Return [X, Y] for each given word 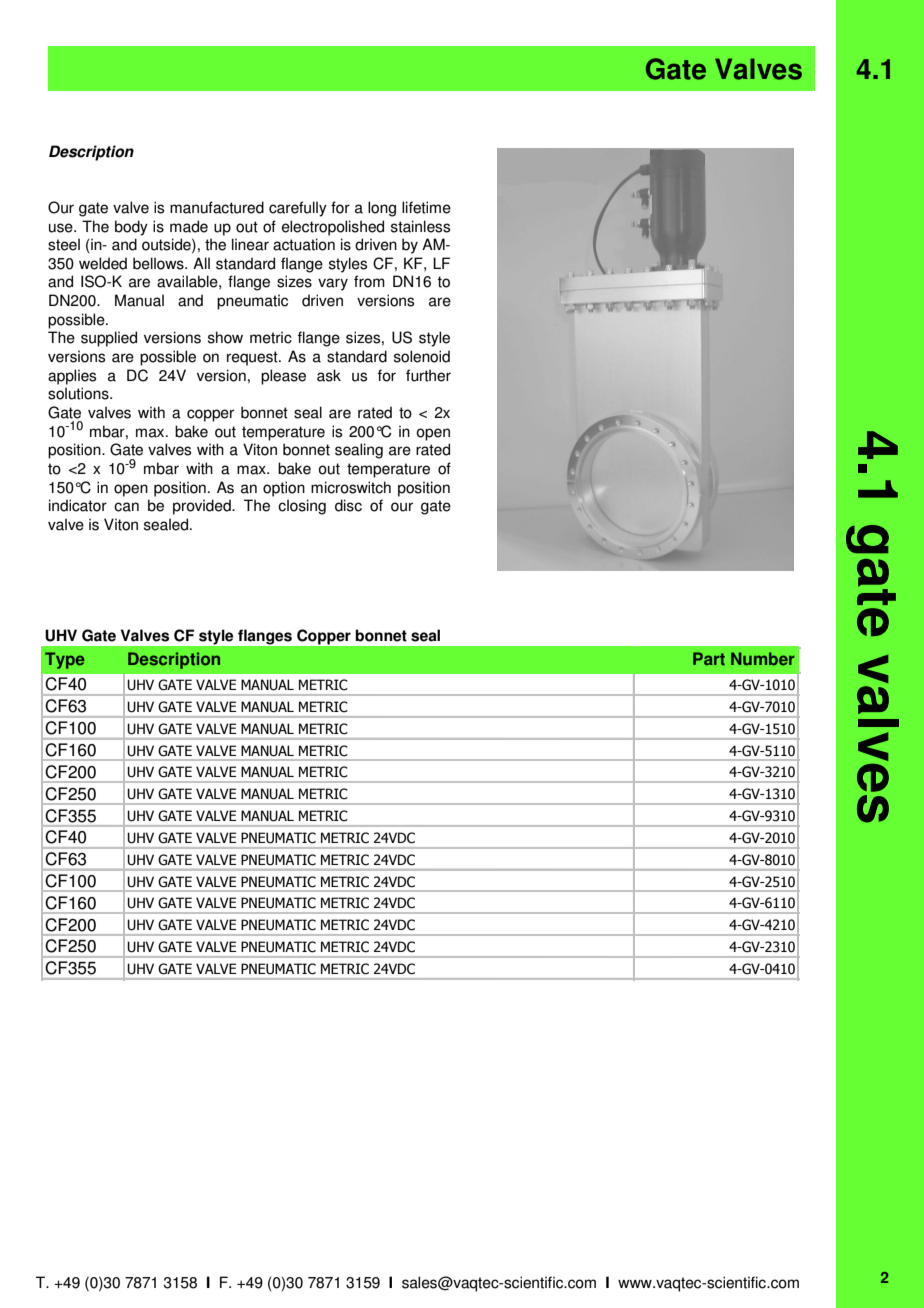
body [131, 228]
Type [65, 660]
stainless [420, 226]
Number [763, 659]
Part [709, 659]
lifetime [426, 207]
